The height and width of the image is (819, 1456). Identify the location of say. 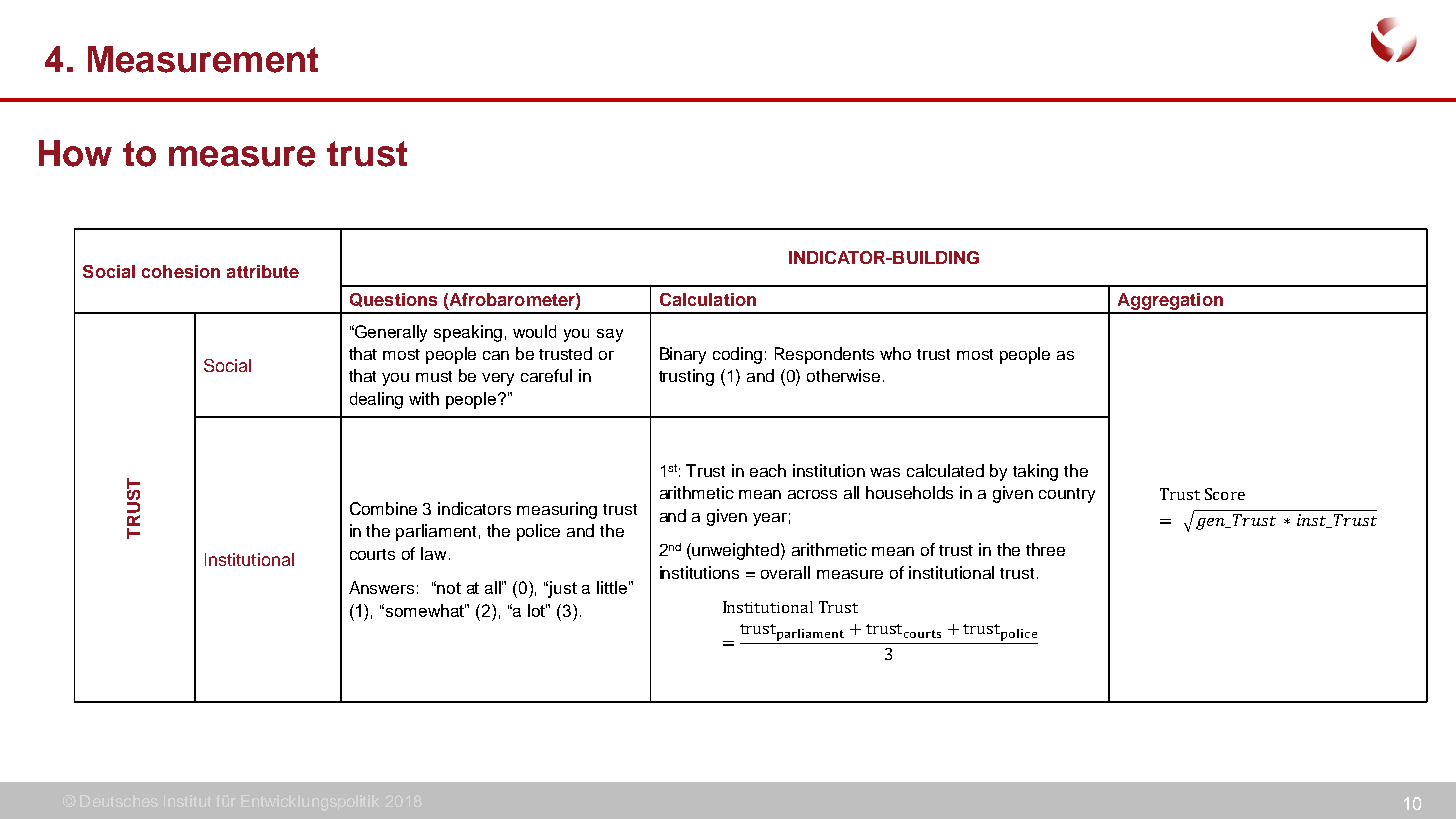
(610, 335).
